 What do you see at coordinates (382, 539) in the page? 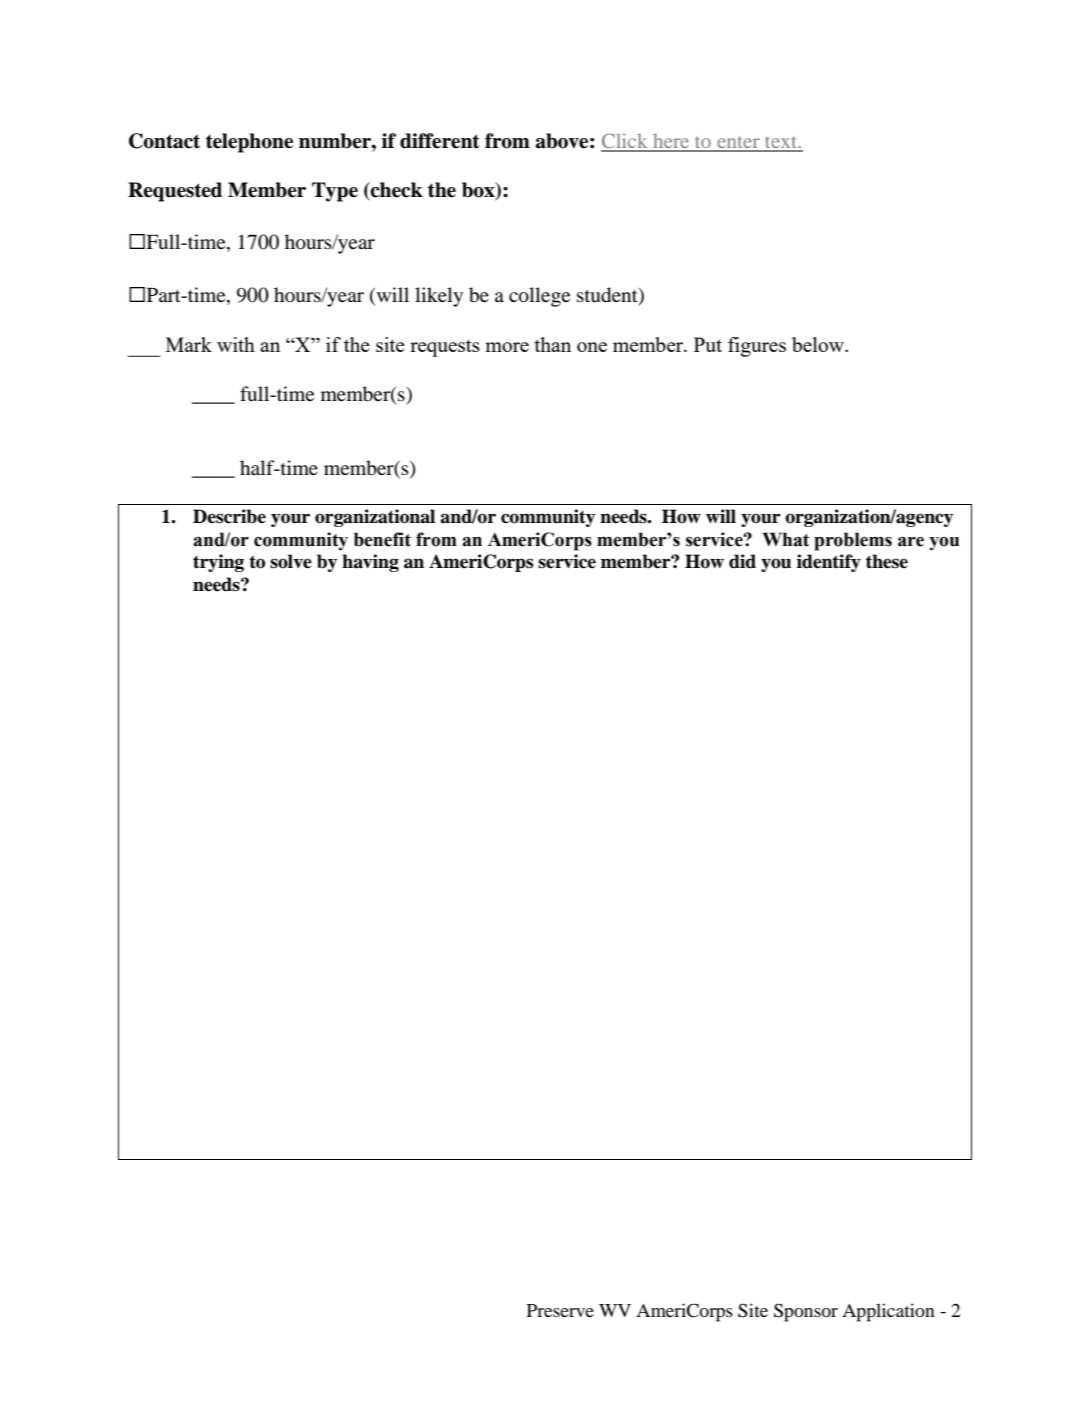
I see `benefit` at bounding box center [382, 539].
